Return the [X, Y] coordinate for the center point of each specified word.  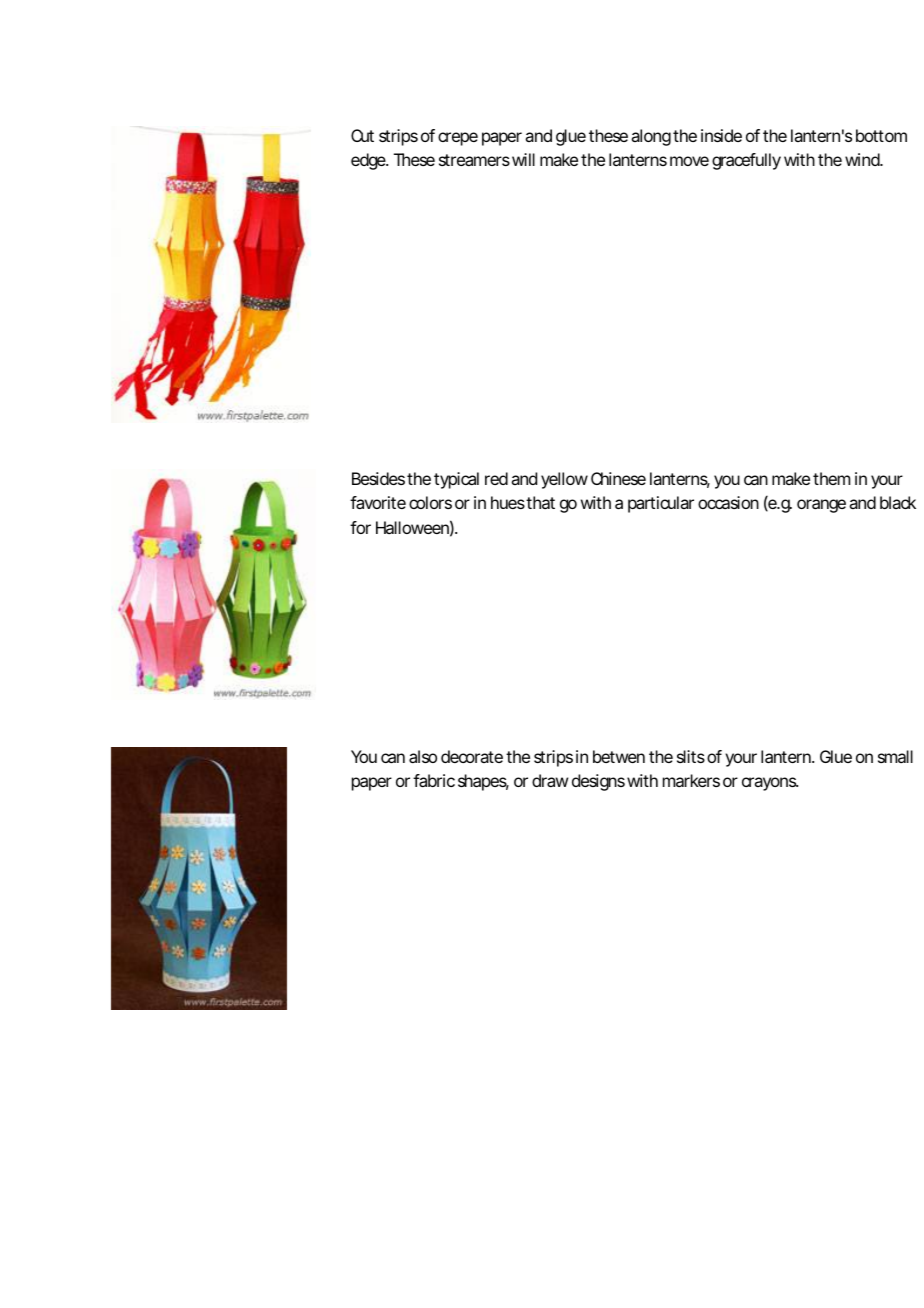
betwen [619, 756]
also [423, 756]
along [651, 137]
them [831, 478]
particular [661, 504]
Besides [378, 478]
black [898, 502]
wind [863, 159]
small [895, 756]
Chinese [618, 478]
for [360, 527]
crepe [458, 139]
